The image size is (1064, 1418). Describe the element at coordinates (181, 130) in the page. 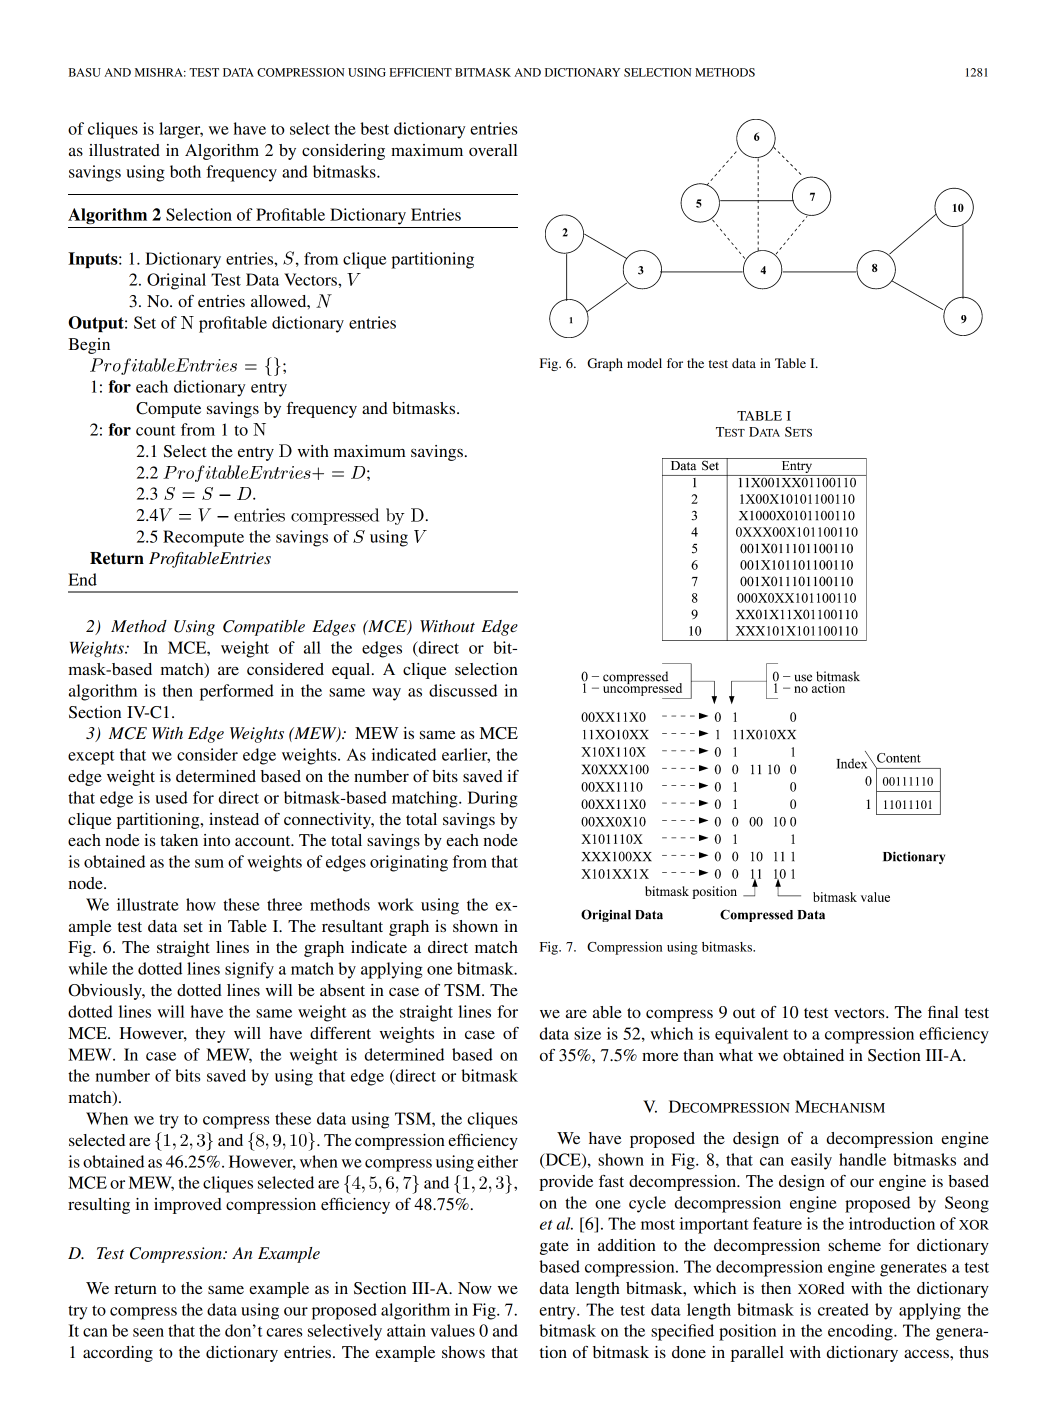

I see `larger` at that location.
